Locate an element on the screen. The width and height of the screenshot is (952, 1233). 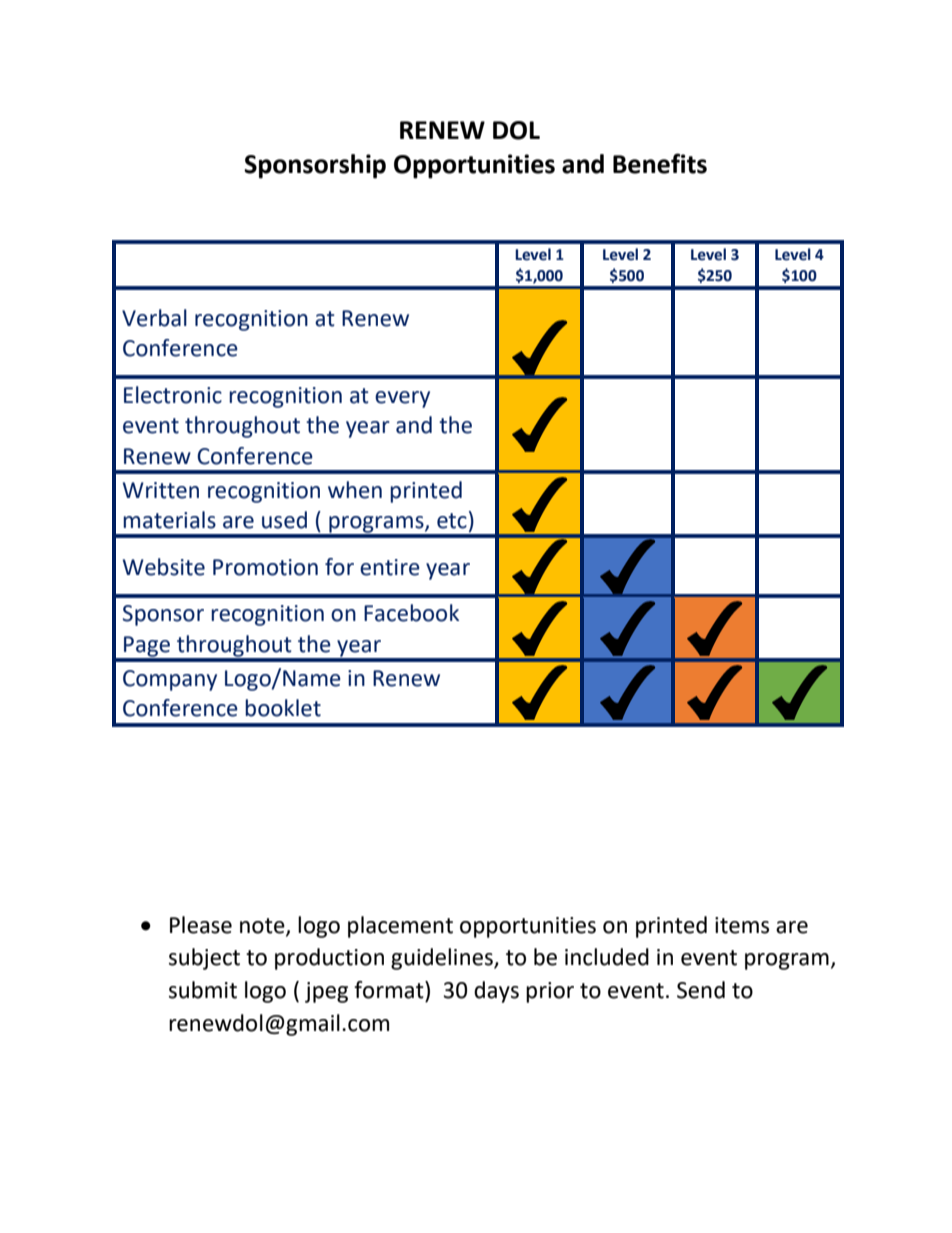
Company is located at coordinates (170, 680).
